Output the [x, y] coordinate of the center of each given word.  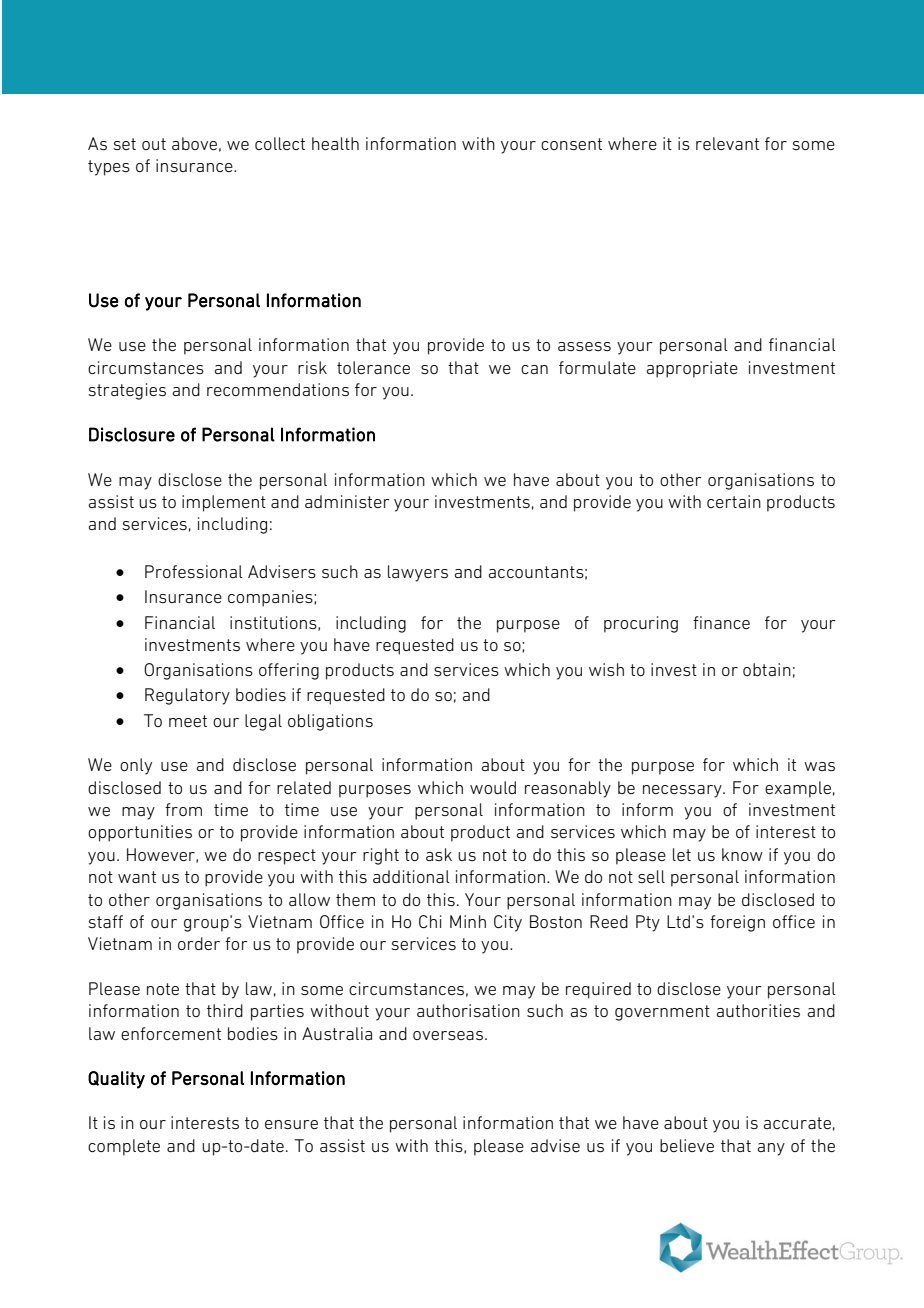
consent [571, 144]
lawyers [418, 573]
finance [721, 622]
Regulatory [187, 696]
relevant [727, 143]
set [124, 144]
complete [124, 1147]
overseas [448, 1035]
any [771, 1149]
